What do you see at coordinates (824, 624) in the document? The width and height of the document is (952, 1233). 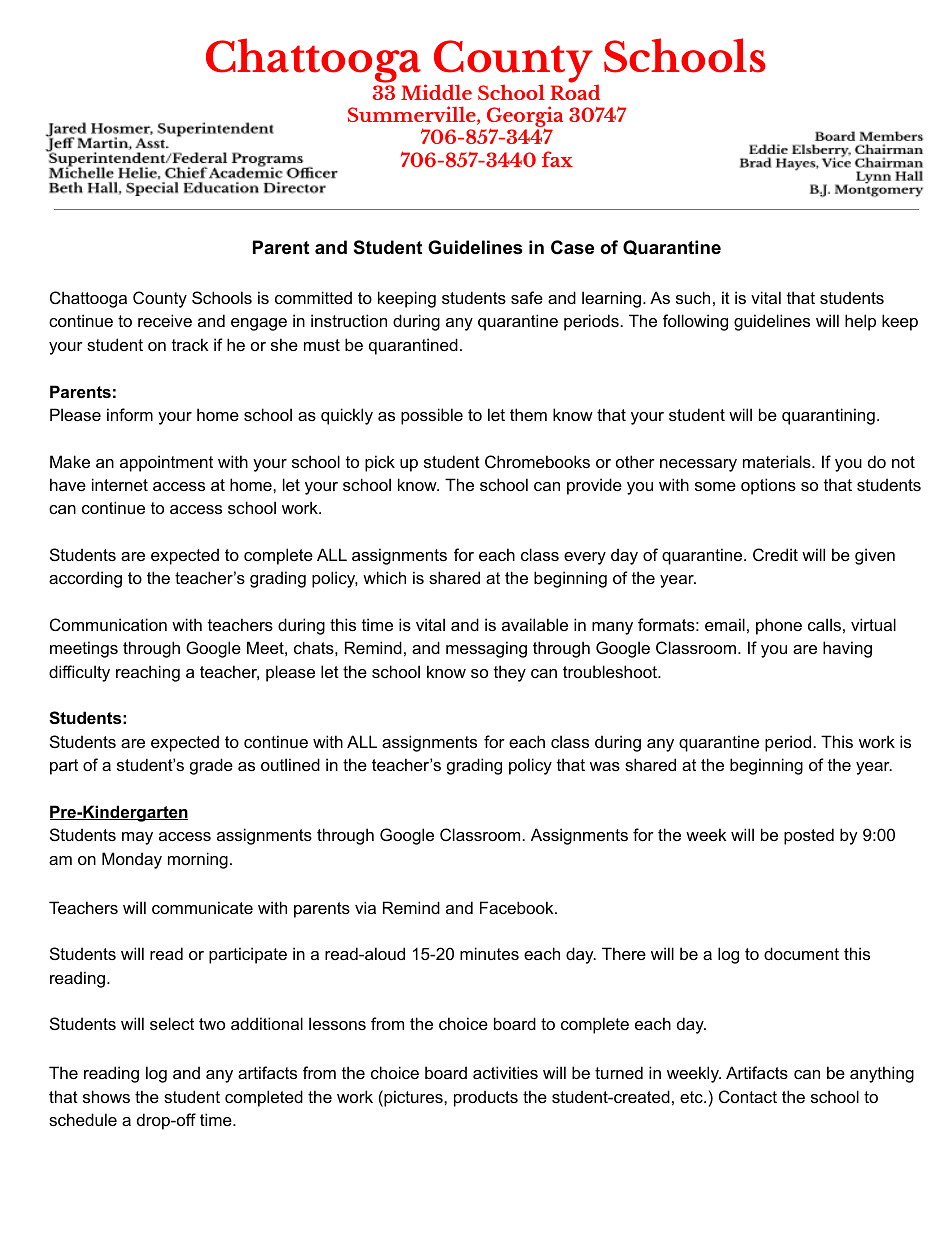 I see `calls` at bounding box center [824, 624].
